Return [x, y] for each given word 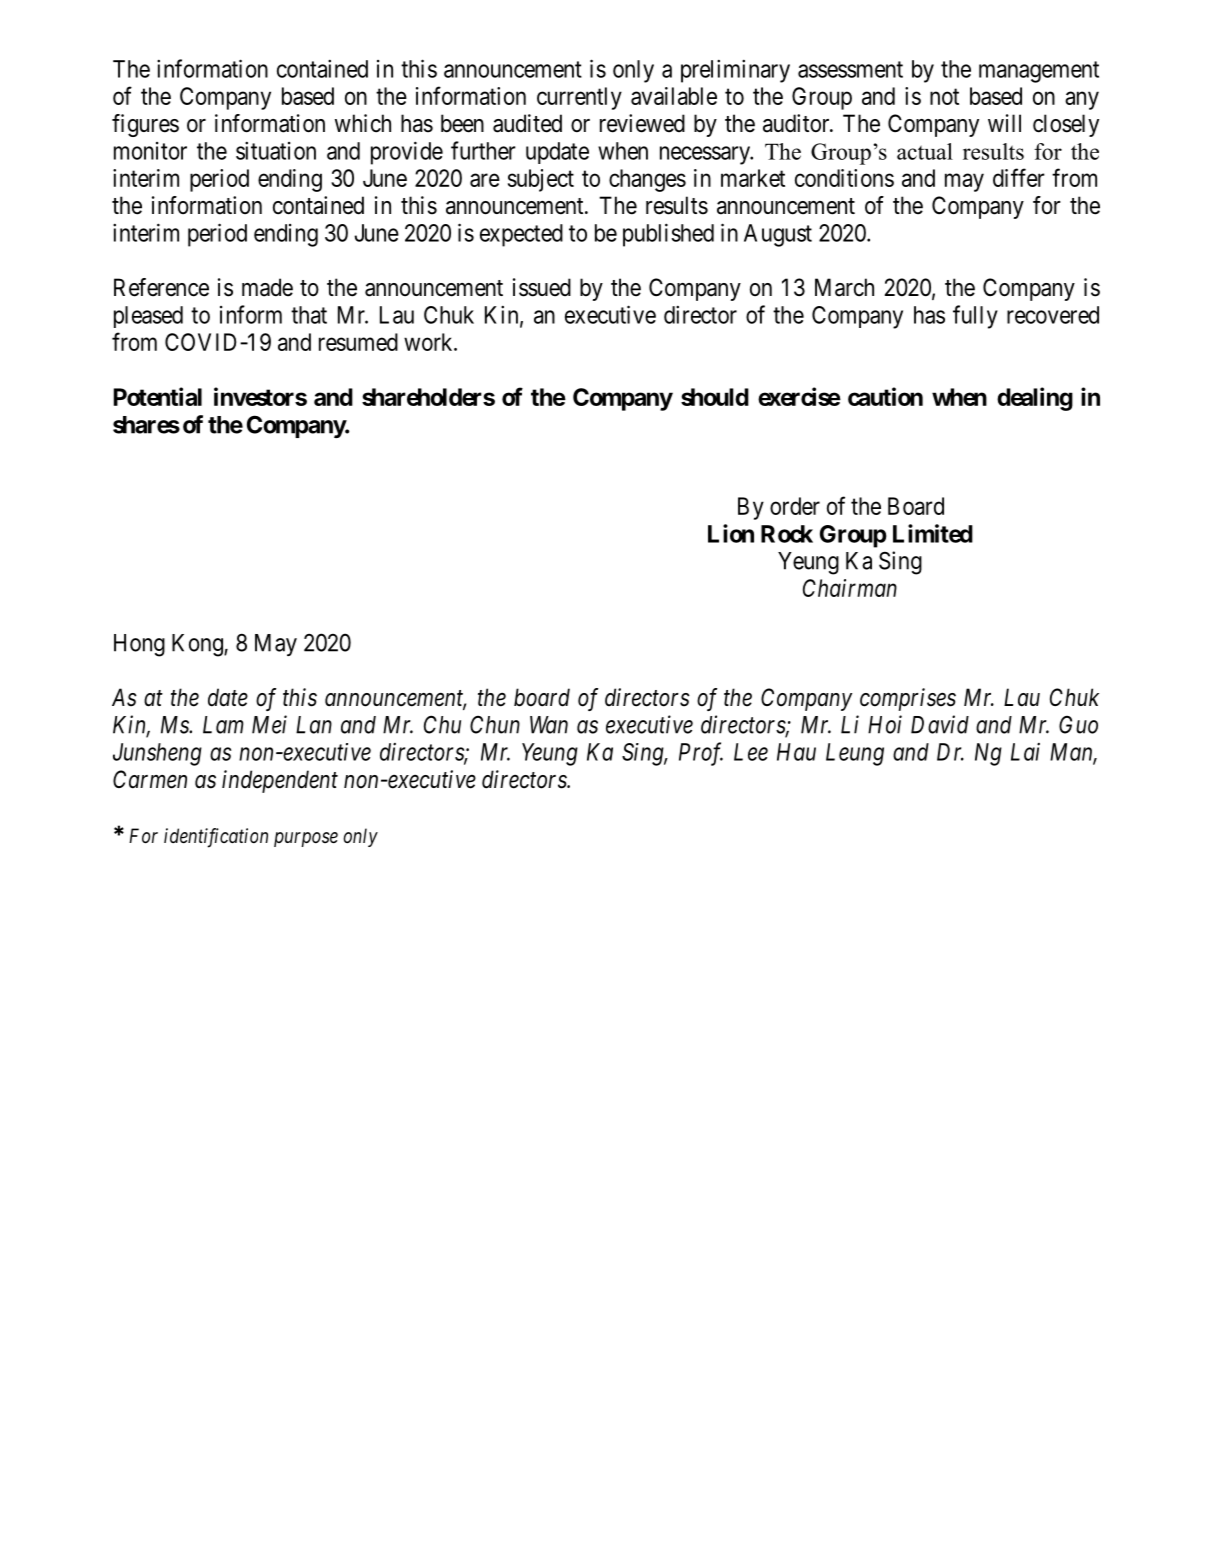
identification [216, 838]
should [715, 397]
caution [885, 396]
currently [579, 98]
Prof [701, 754]
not [944, 97]
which [363, 123]
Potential [158, 396]
